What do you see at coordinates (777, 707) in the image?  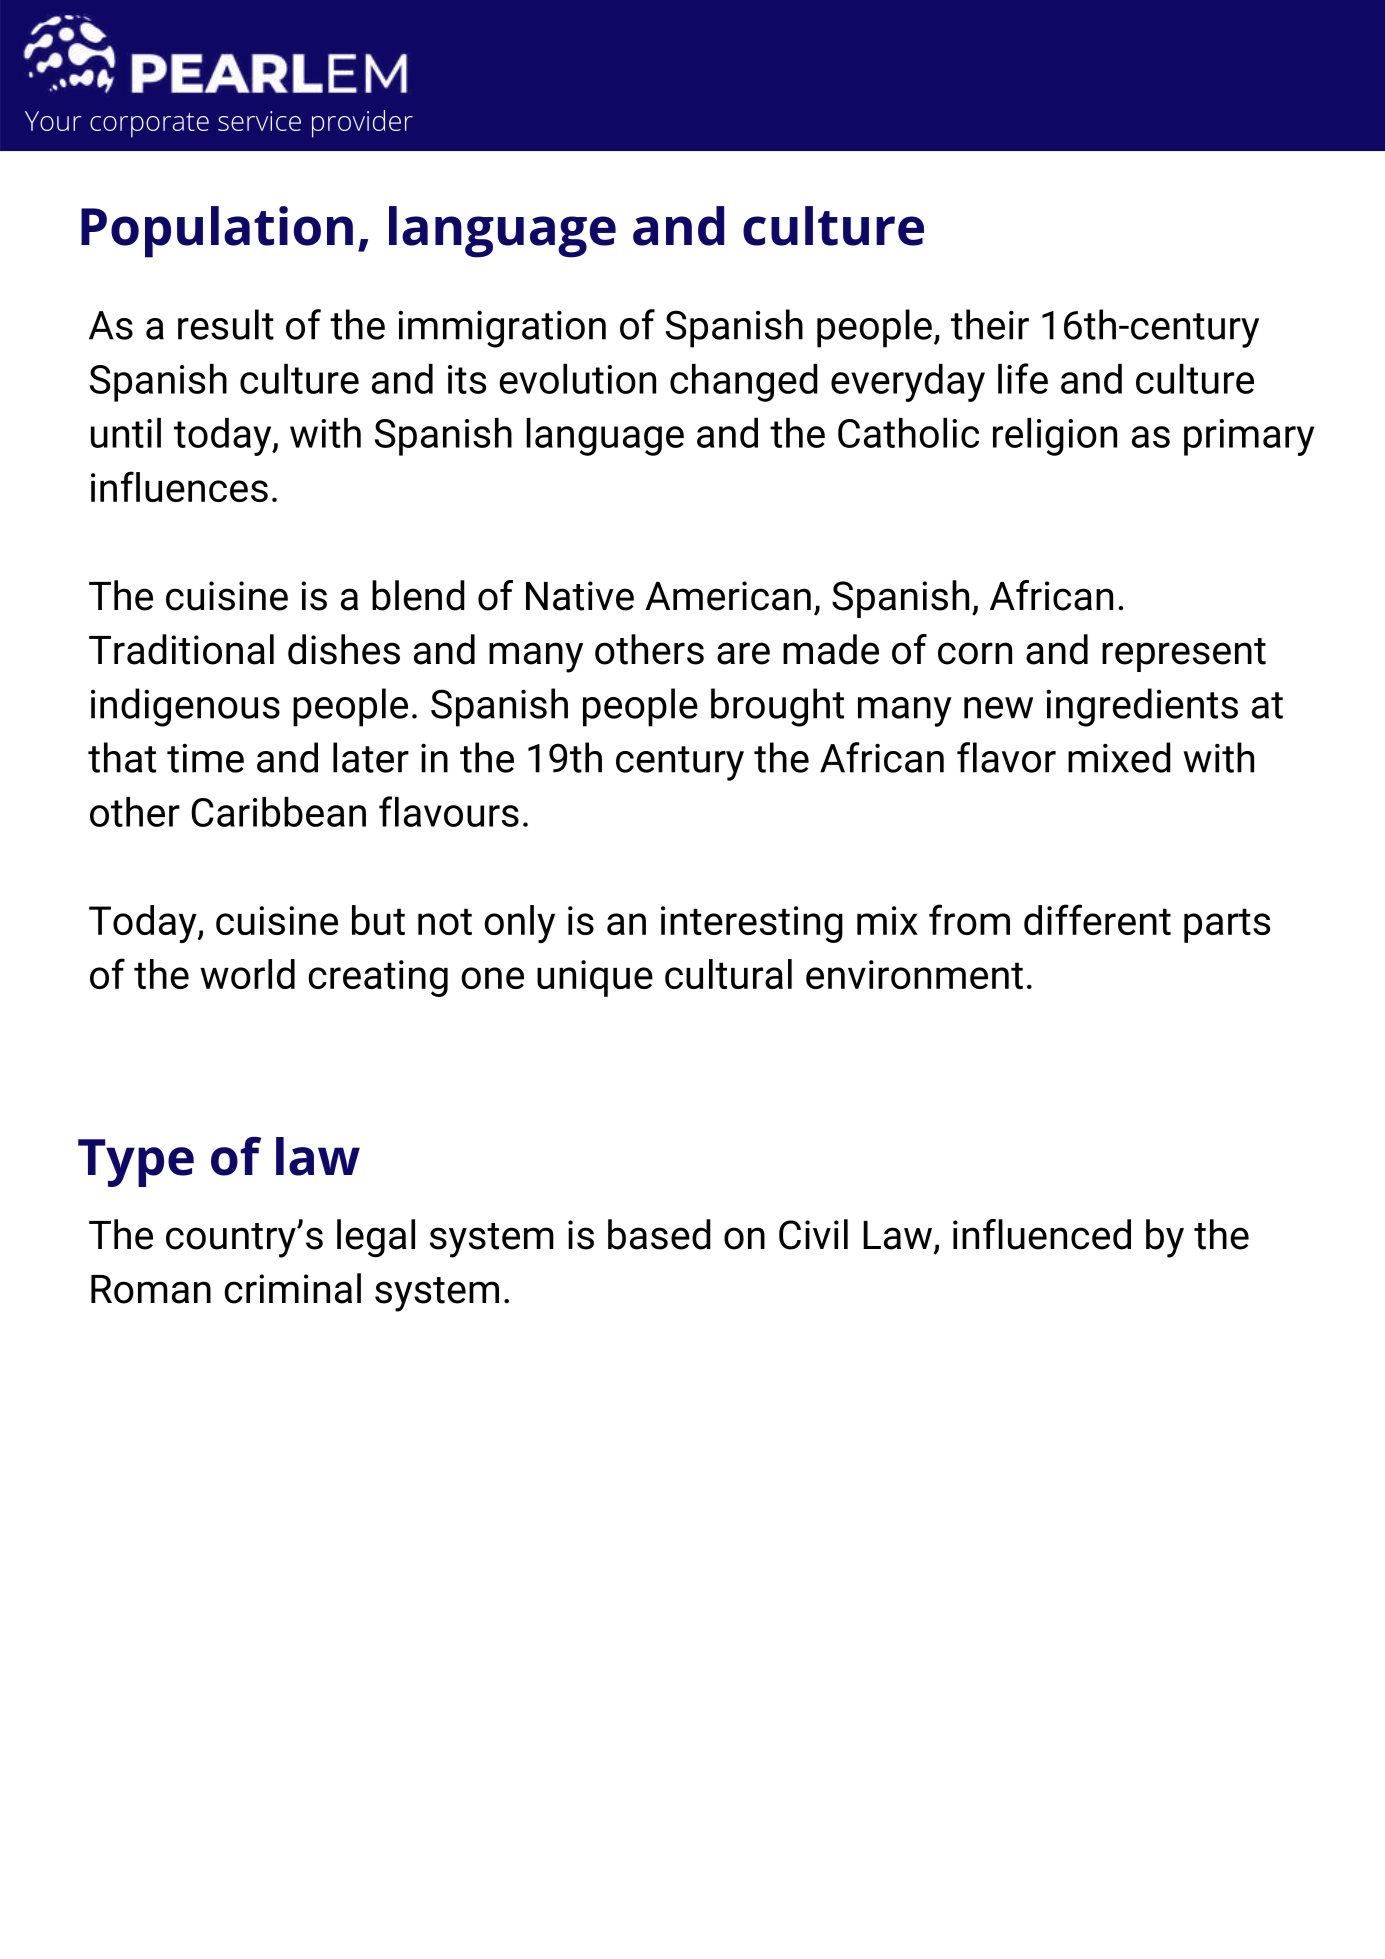 I see `brought` at bounding box center [777, 707].
